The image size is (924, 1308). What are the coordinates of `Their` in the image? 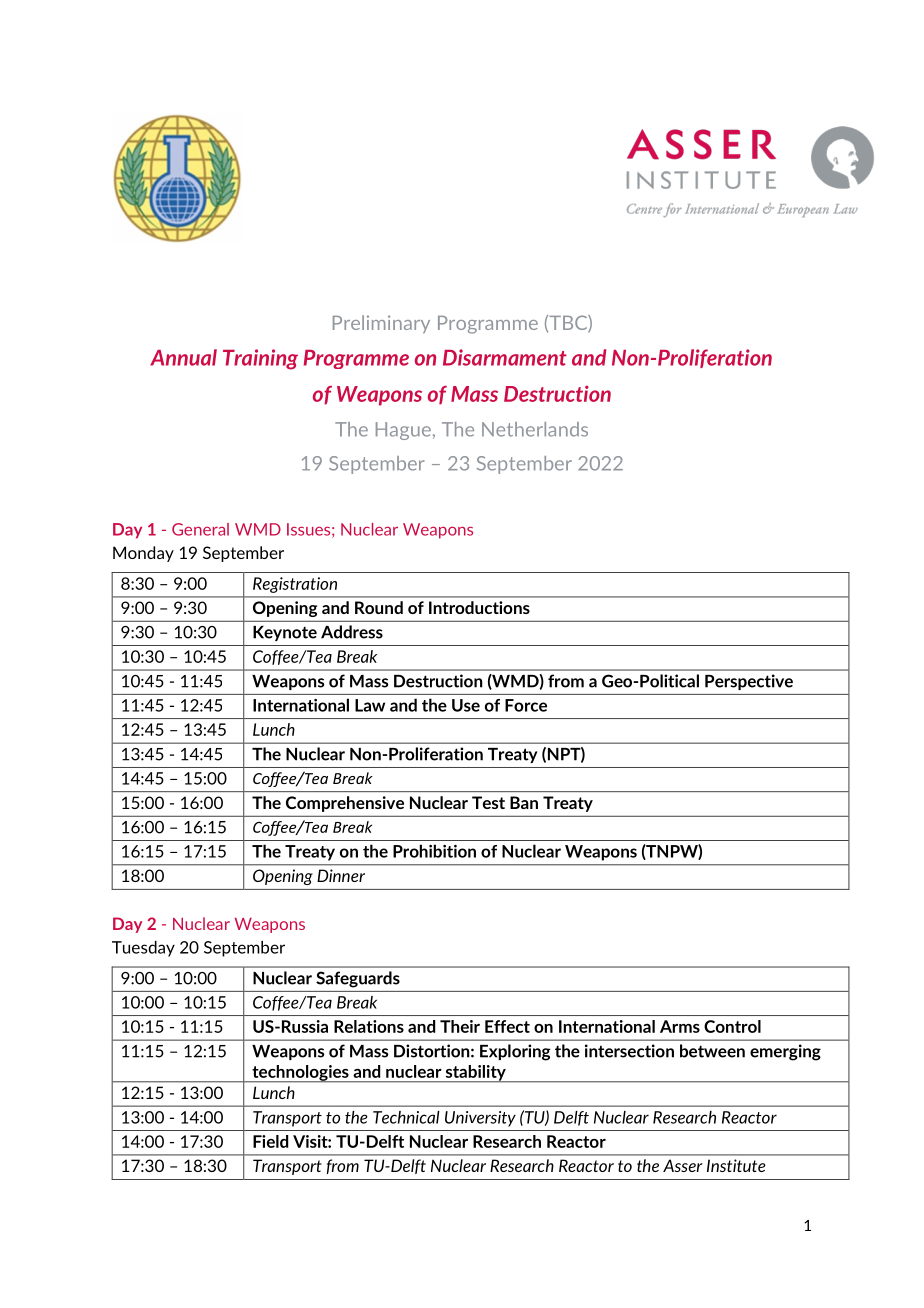 It's located at (460, 1026).
